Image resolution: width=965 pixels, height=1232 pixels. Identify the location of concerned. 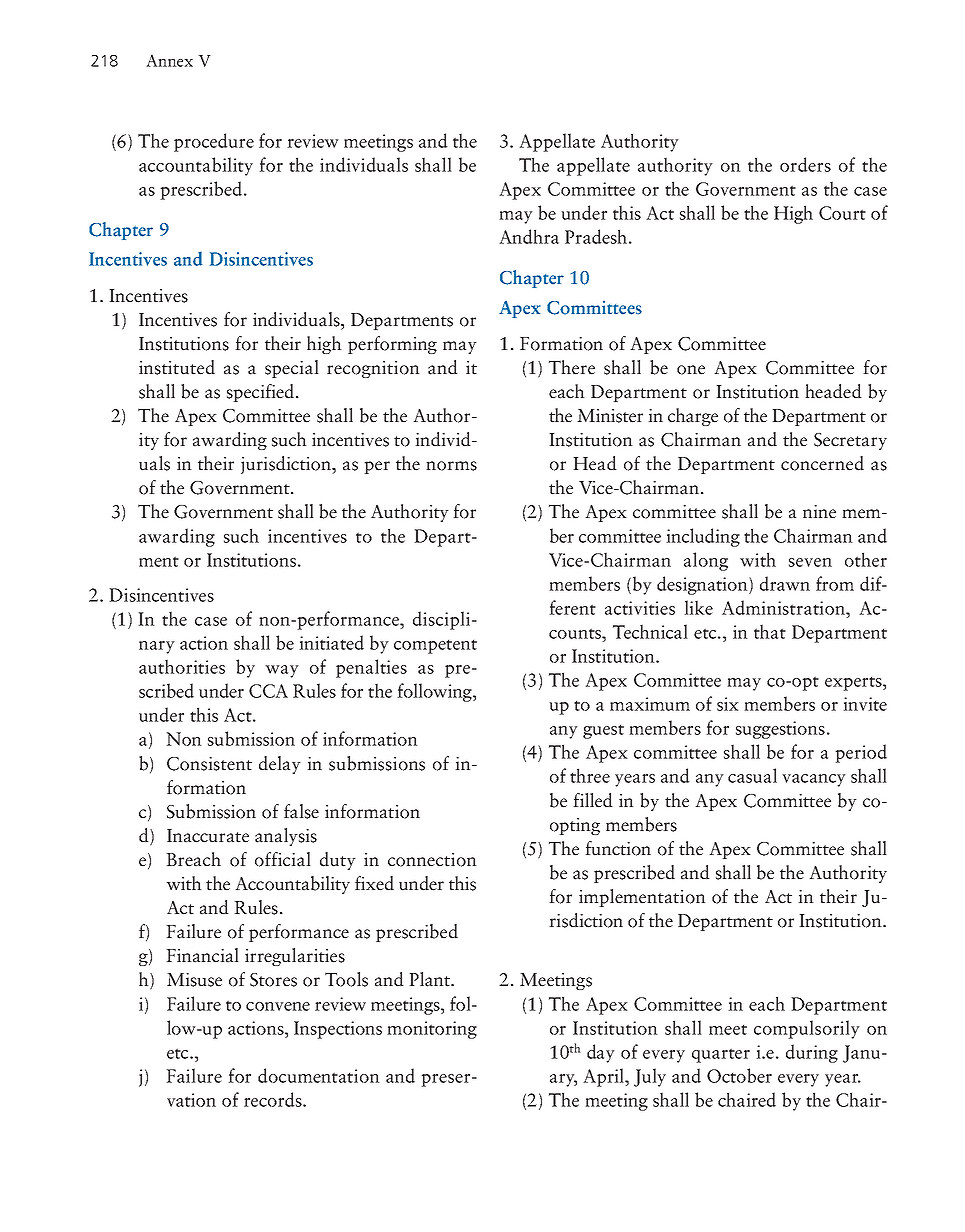
(822, 463).
